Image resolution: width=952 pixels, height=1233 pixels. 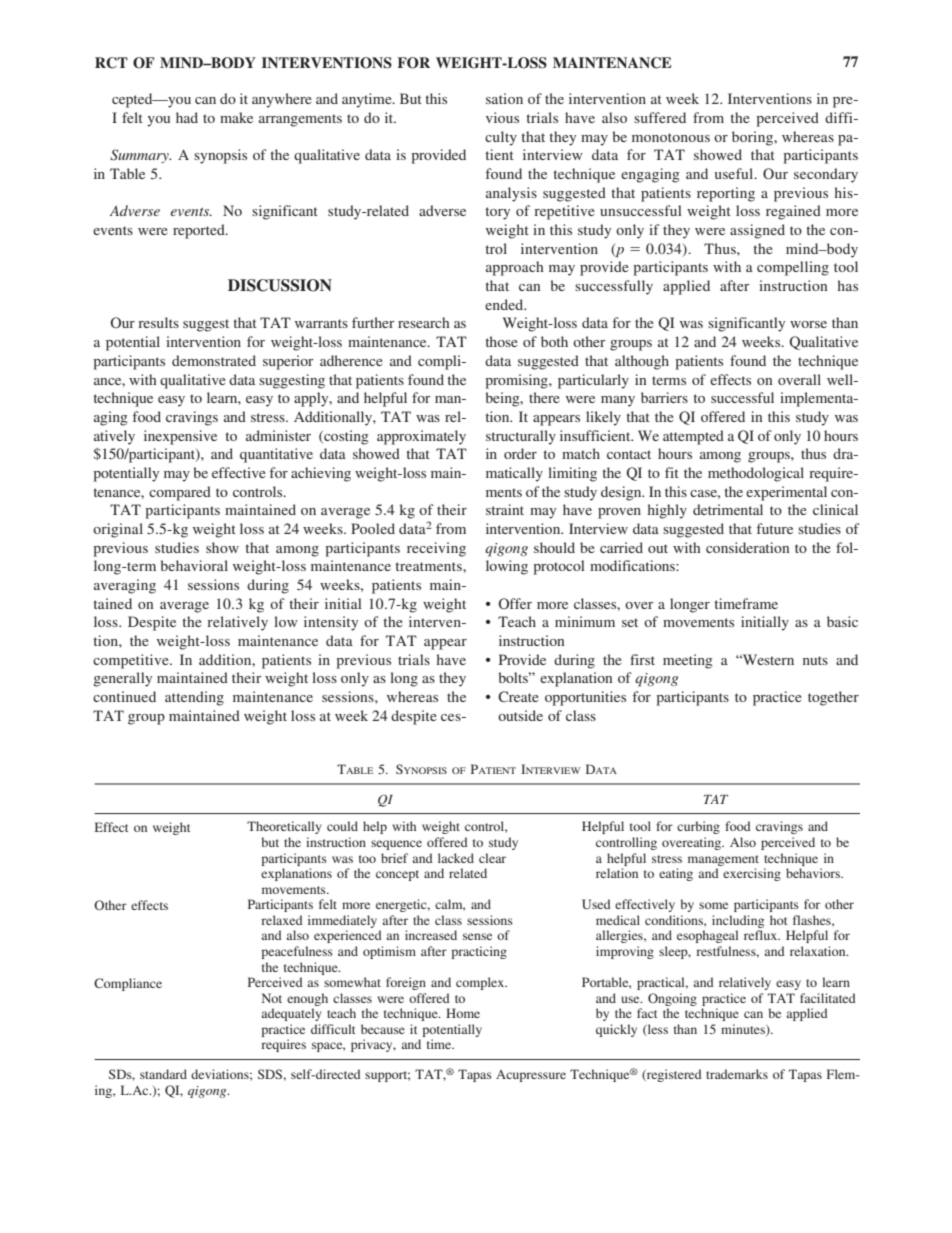 I want to click on standard, so click(x=163, y=1074).
